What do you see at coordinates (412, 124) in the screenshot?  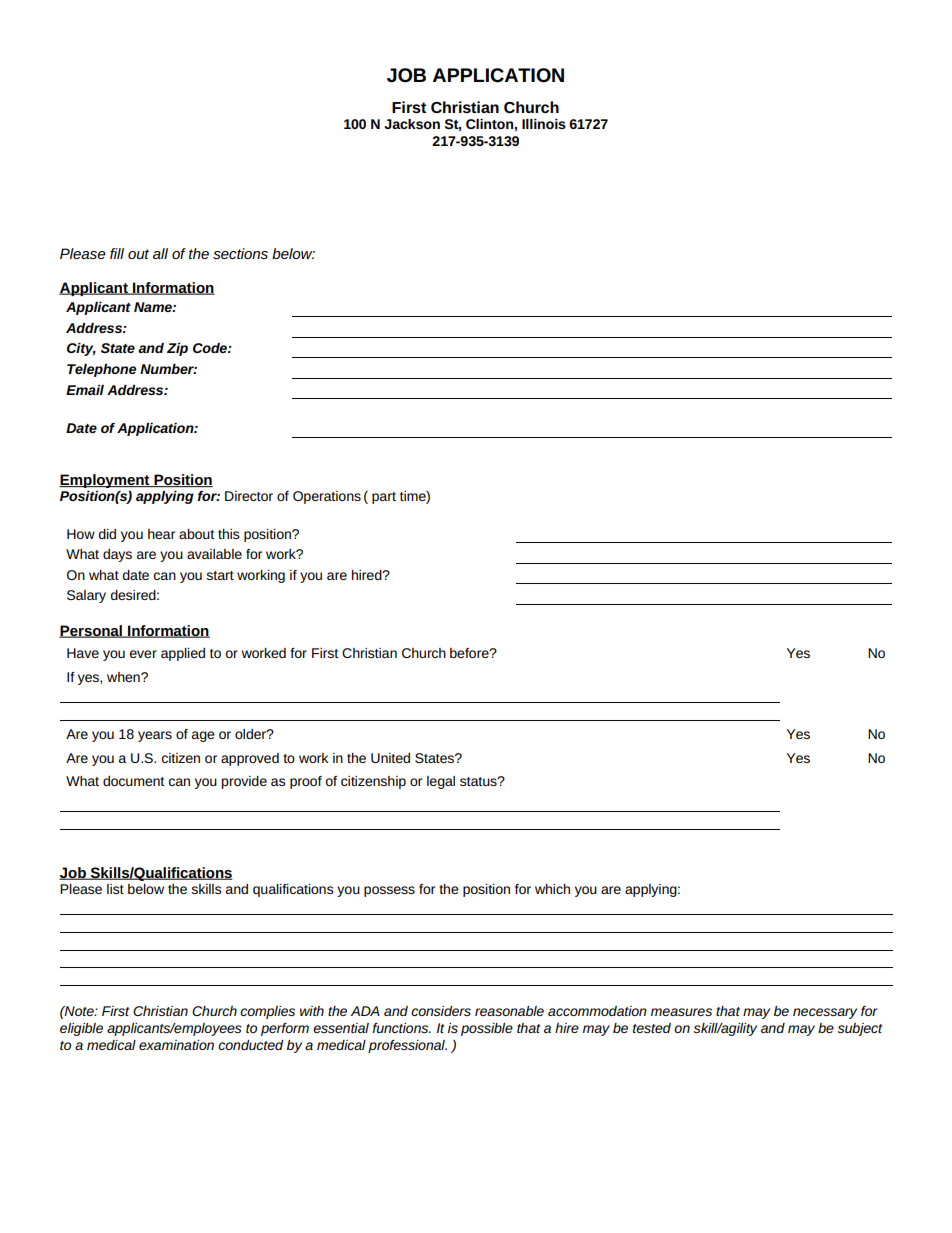 I see `Jackson` at bounding box center [412, 124].
